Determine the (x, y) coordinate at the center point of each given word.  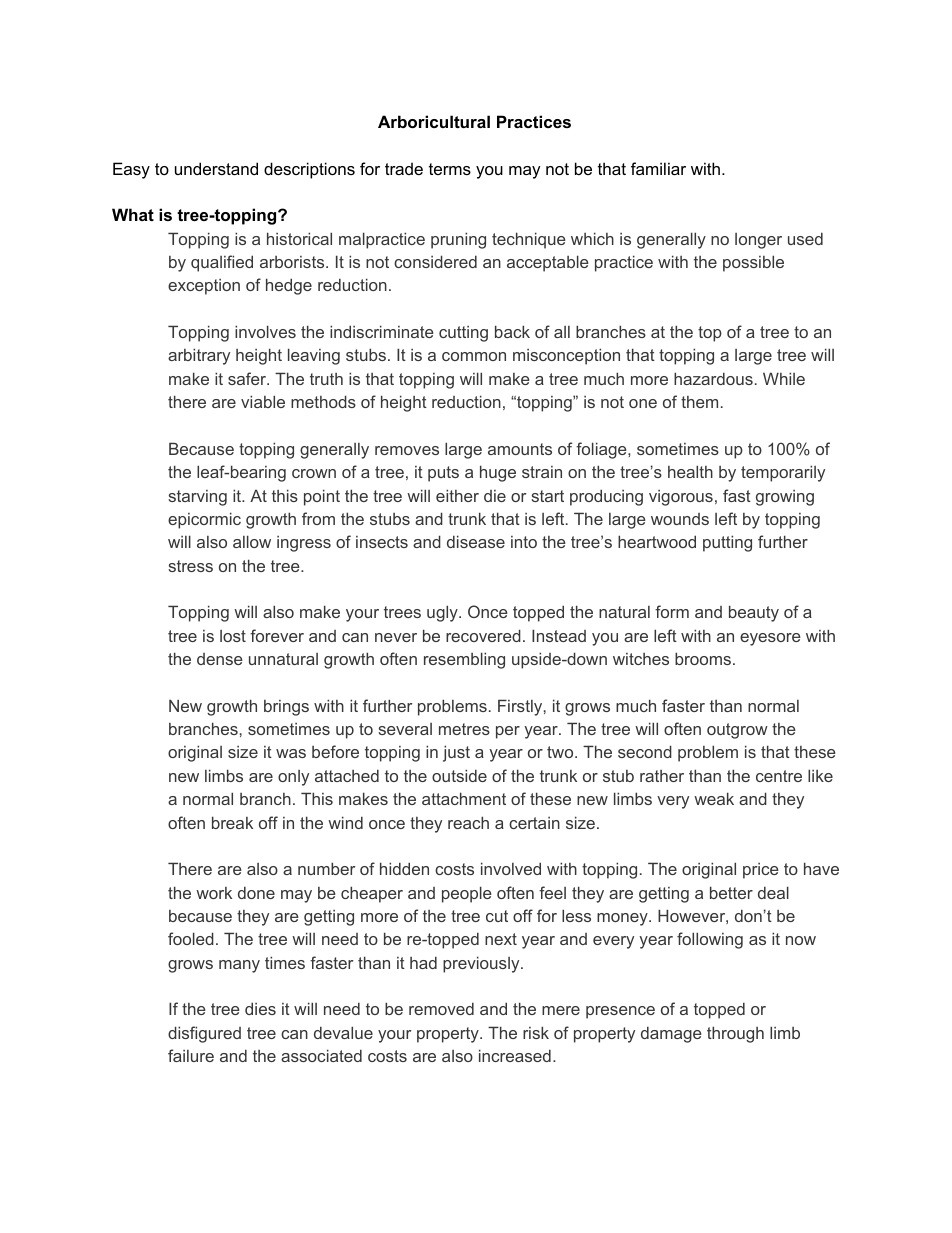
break (232, 822)
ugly (443, 613)
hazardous (713, 378)
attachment (464, 798)
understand (216, 168)
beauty (754, 613)
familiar (658, 168)
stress (190, 566)
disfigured (204, 1034)
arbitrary (199, 356)
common (474, 356)
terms (450, 169)
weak (714, 798)
